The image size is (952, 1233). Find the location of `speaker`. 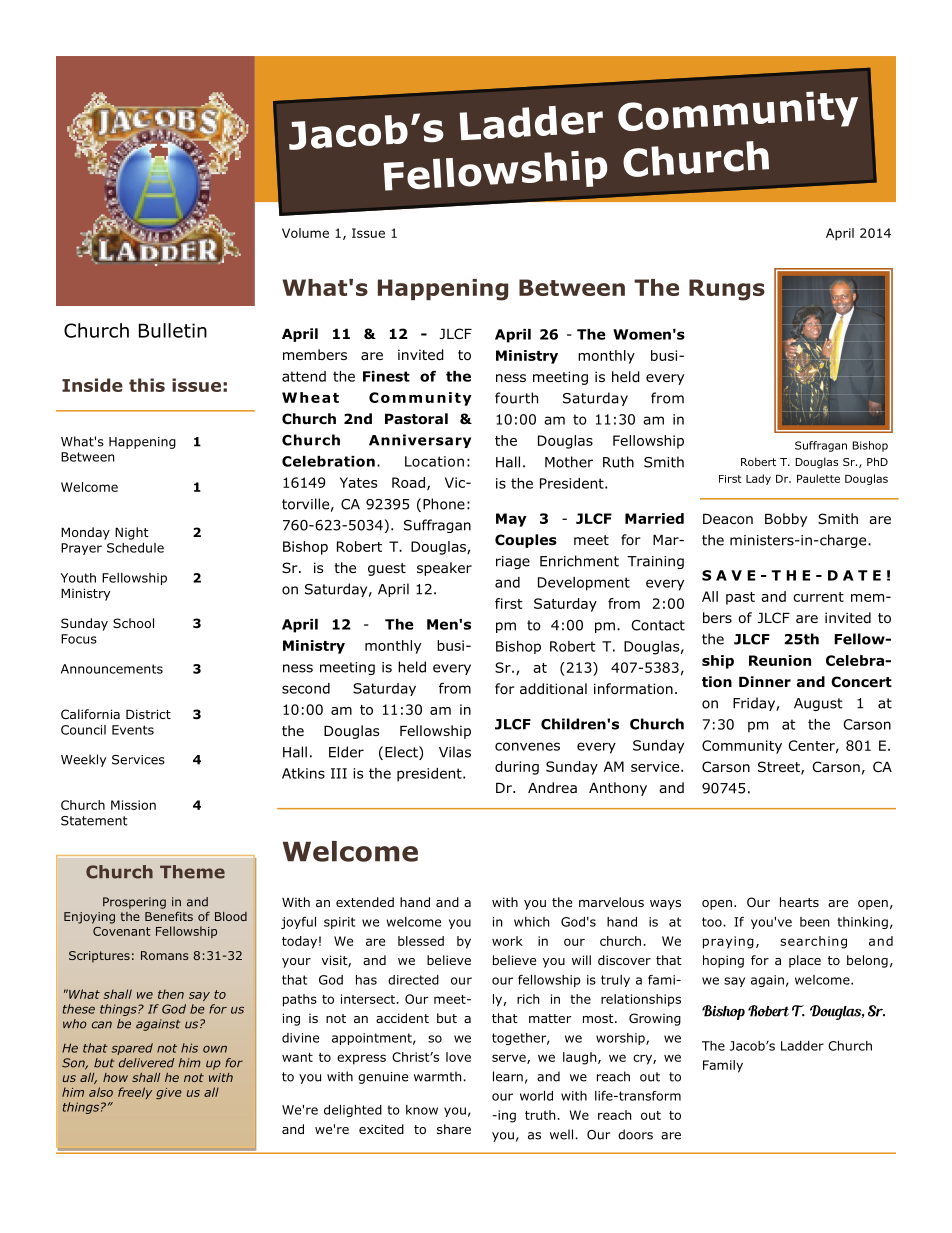

speaker is located at coordinates (444, 569).
